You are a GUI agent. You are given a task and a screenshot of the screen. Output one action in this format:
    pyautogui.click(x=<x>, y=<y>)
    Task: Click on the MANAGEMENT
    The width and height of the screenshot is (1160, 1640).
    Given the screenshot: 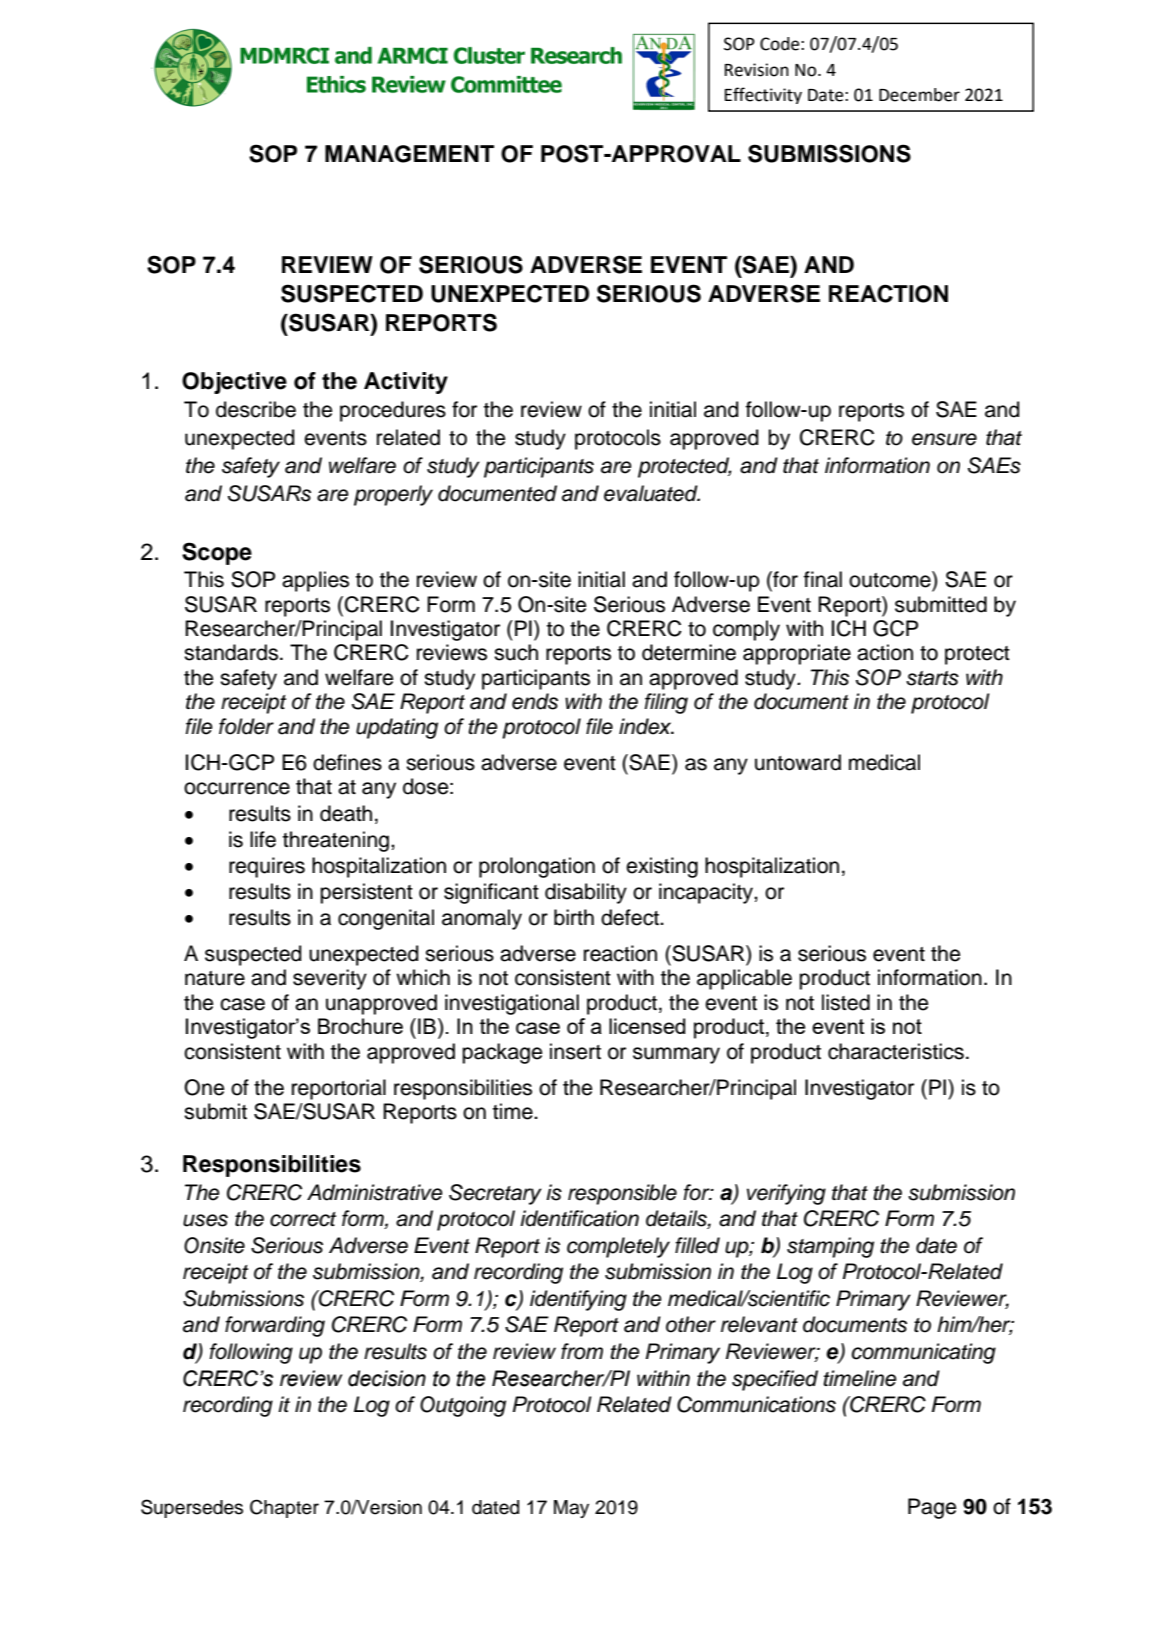 What is the action you would take?
    pyautogui.click(x=409, y=154)
